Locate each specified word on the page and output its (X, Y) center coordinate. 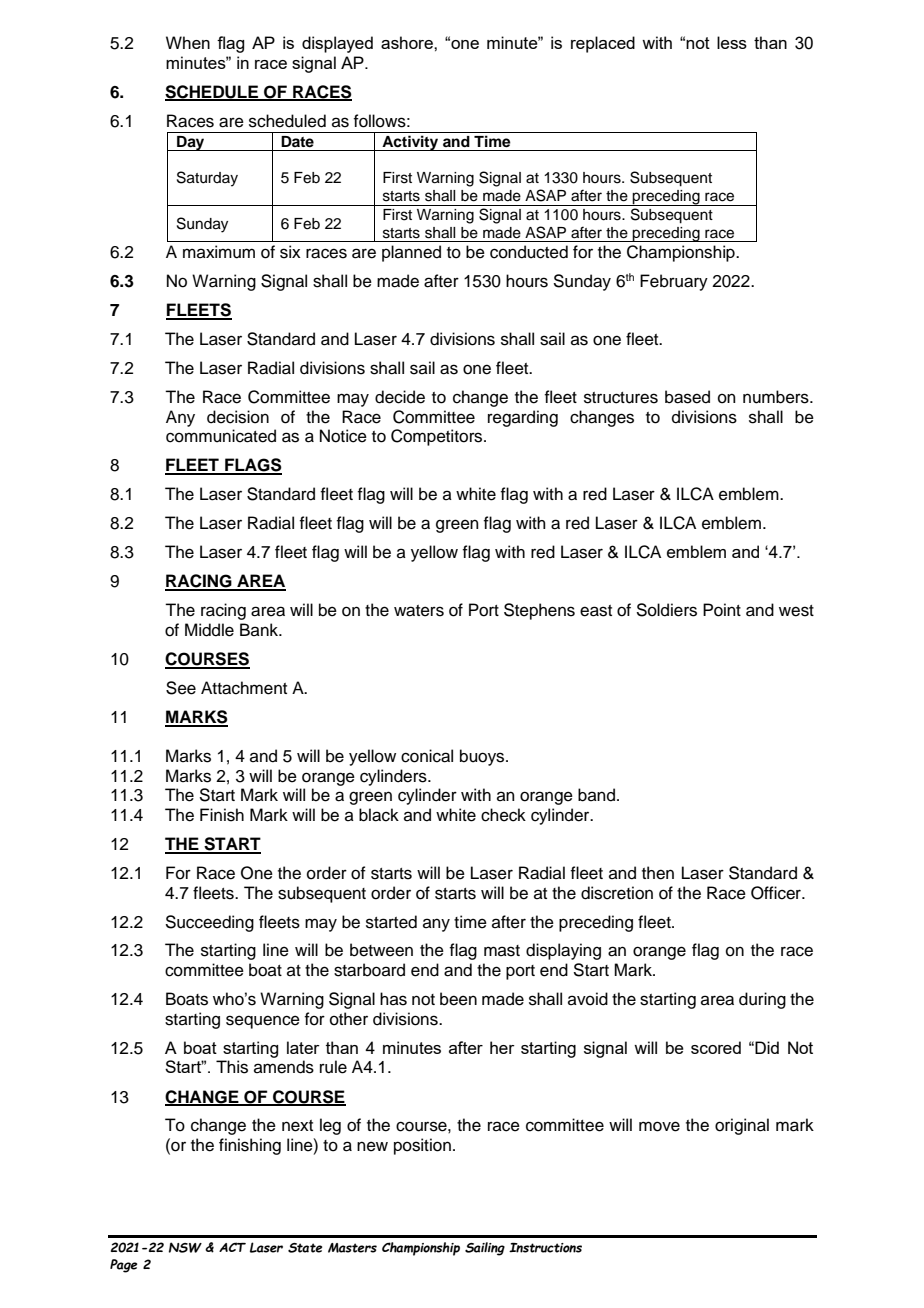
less (732, 42)
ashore (408, 42)
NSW (185, 1247)
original (742, 1126)
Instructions (545, 1248)
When (188, 42)
